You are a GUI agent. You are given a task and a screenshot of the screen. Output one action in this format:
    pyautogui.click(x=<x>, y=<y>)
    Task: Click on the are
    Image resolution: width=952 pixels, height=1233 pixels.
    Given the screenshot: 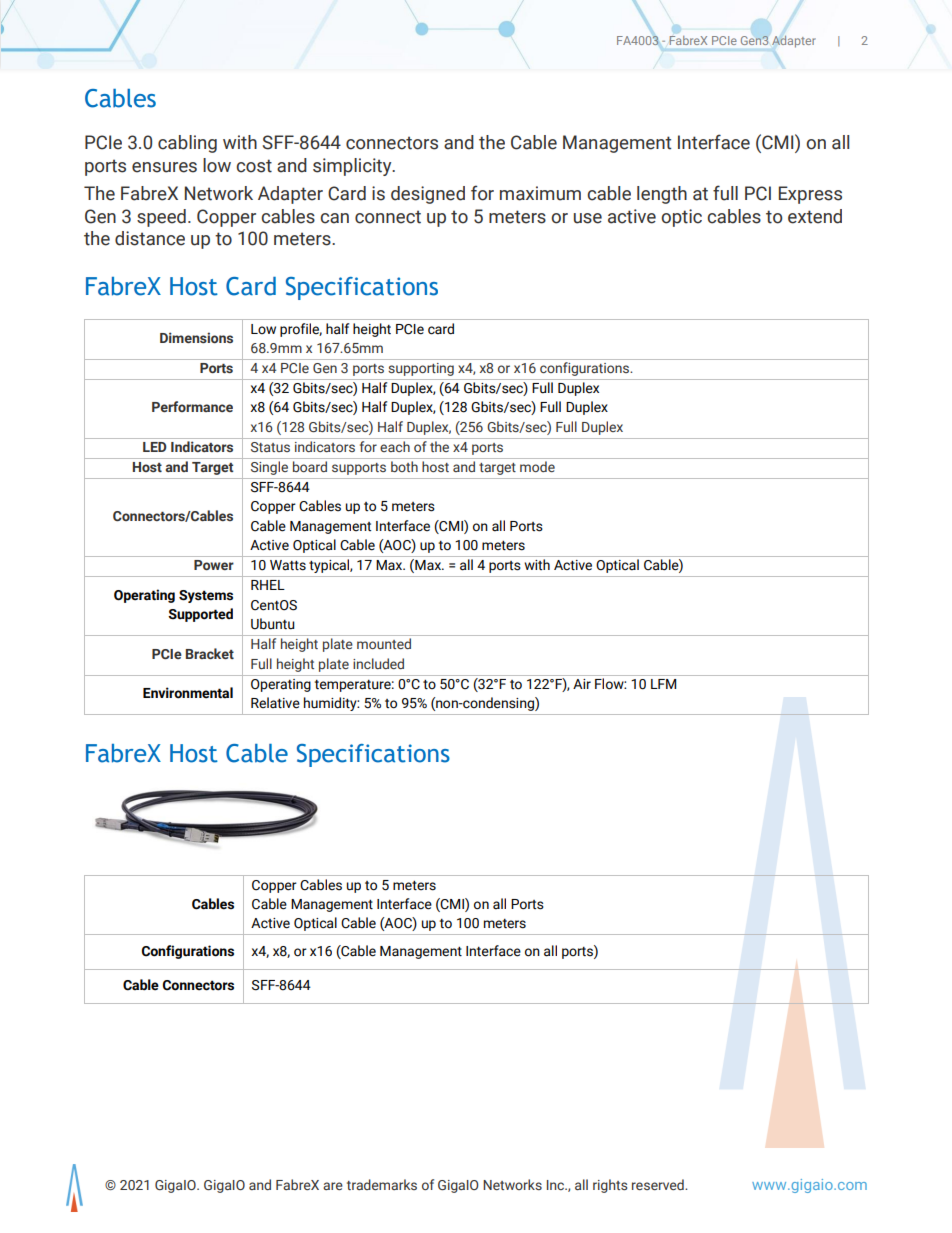 What is the action you would take?
    pyautogui.click(x=333, y=1186)
